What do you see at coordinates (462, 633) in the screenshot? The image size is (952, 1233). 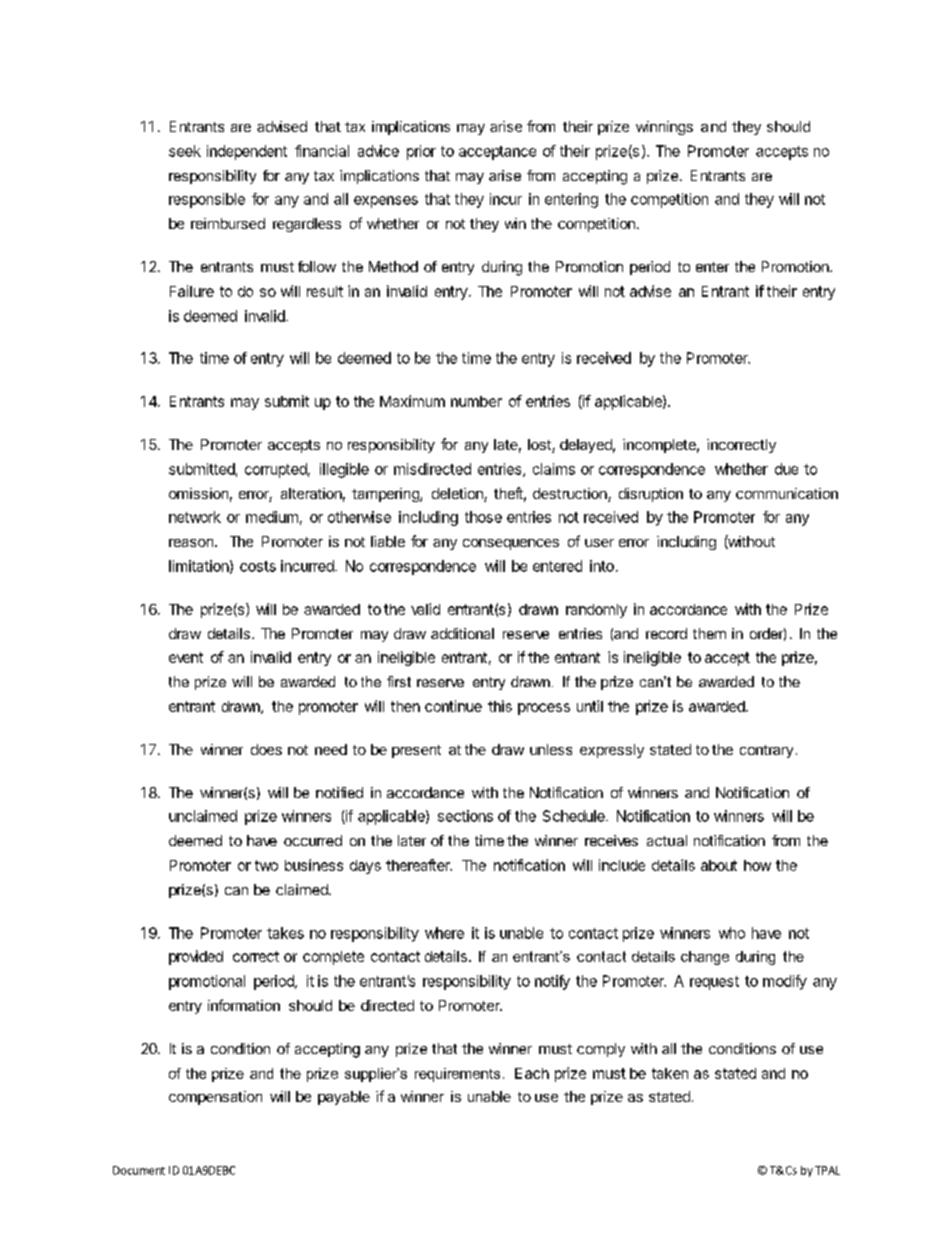 I see `additional` at bounding box center [462, 633].
